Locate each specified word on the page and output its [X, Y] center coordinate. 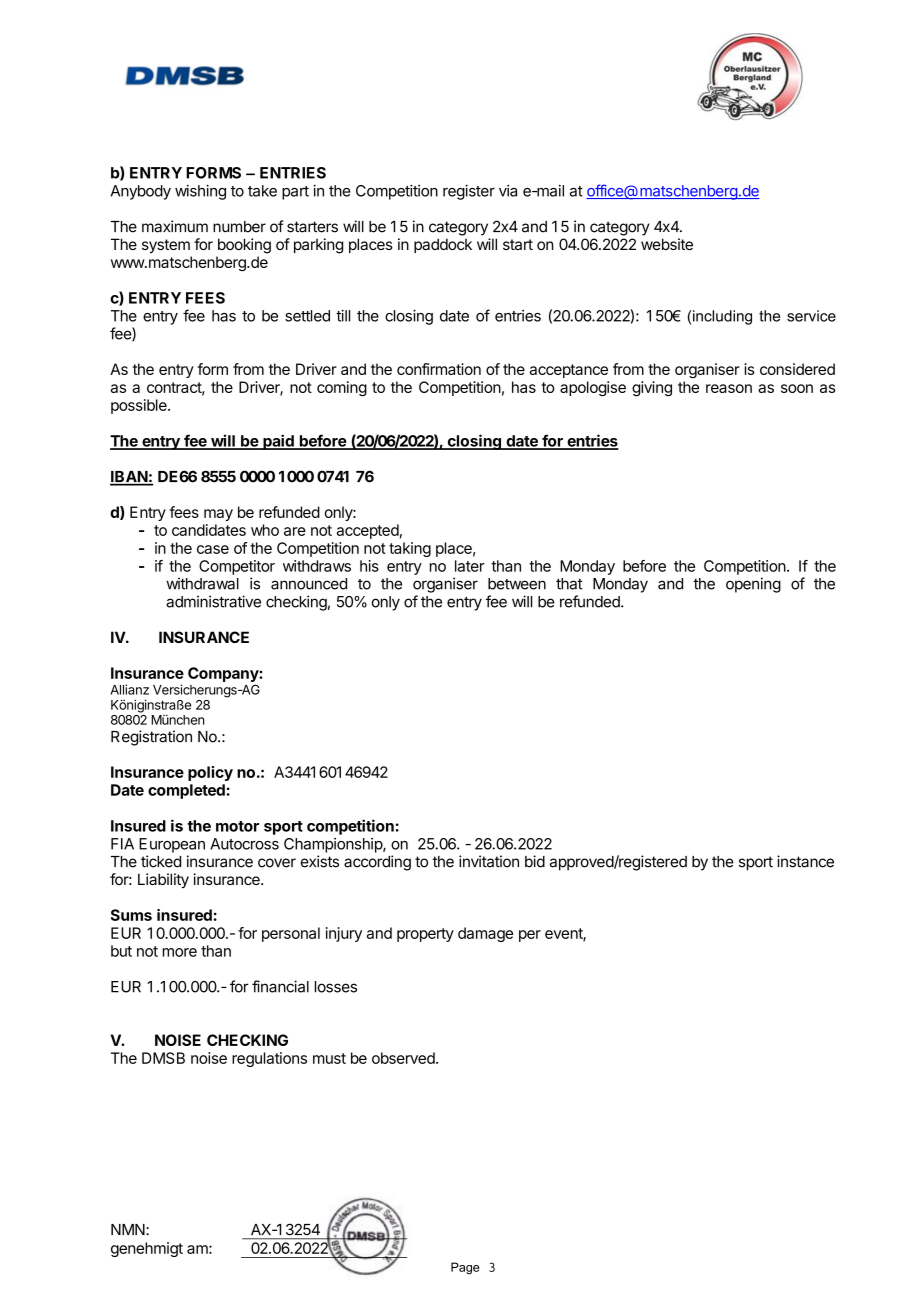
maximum [175, 226]
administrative [213, 601]
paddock [443, 245]
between [517, 584]
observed [404, 1058]
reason [729, 388]
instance [805, 861]
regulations [269, 1059]
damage [485, 934]
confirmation [439, 369]
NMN [129, 1229]
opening [753, 585]
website [667, 244]
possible [140, 406]
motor [237, 826]
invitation [489, 861]
